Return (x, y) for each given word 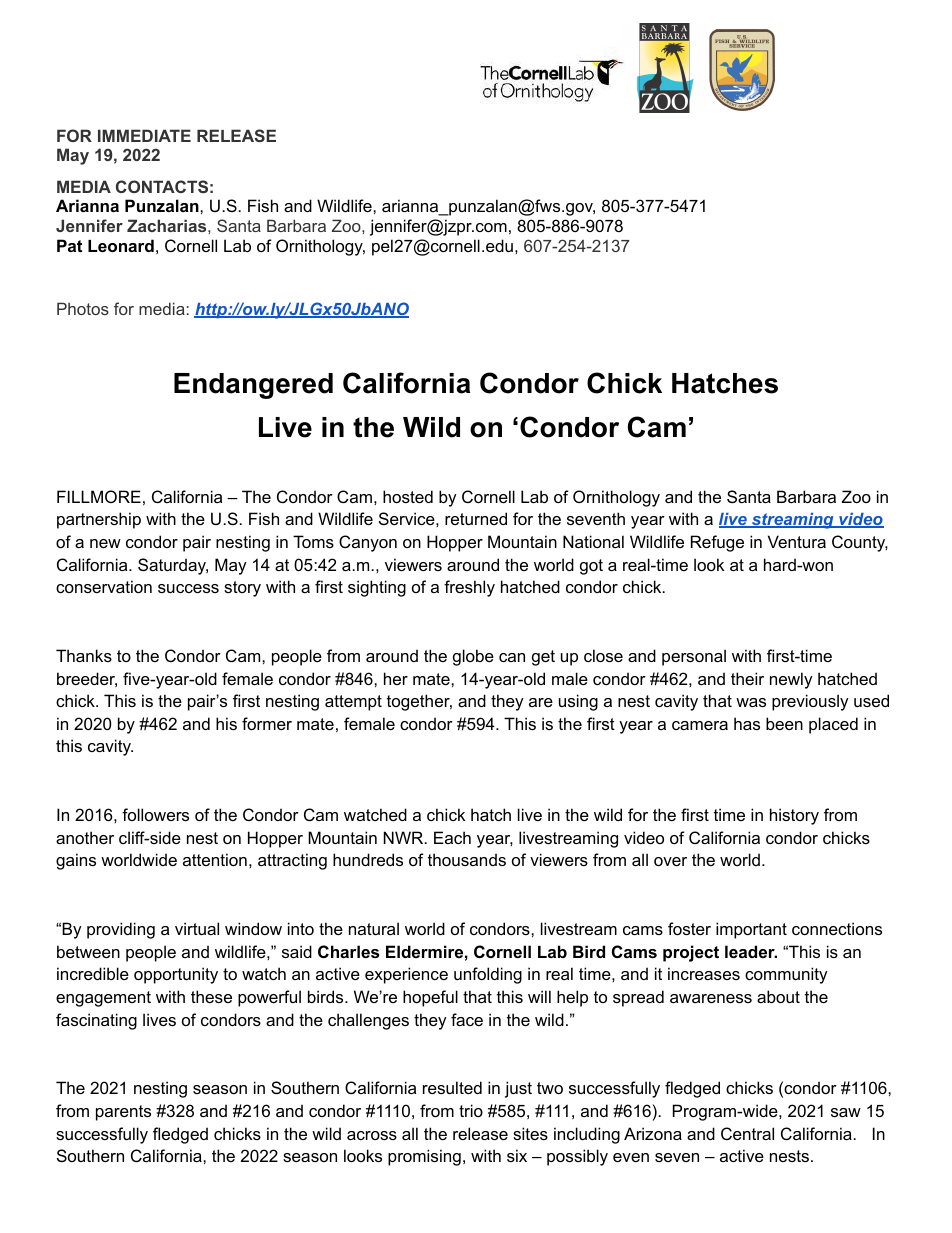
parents (123, 1113)
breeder (87, 679)
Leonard (121, 245)
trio (471, 1110)
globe (473, 657)
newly (791, 680)
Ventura (797, 541)
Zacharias (168, 225)
